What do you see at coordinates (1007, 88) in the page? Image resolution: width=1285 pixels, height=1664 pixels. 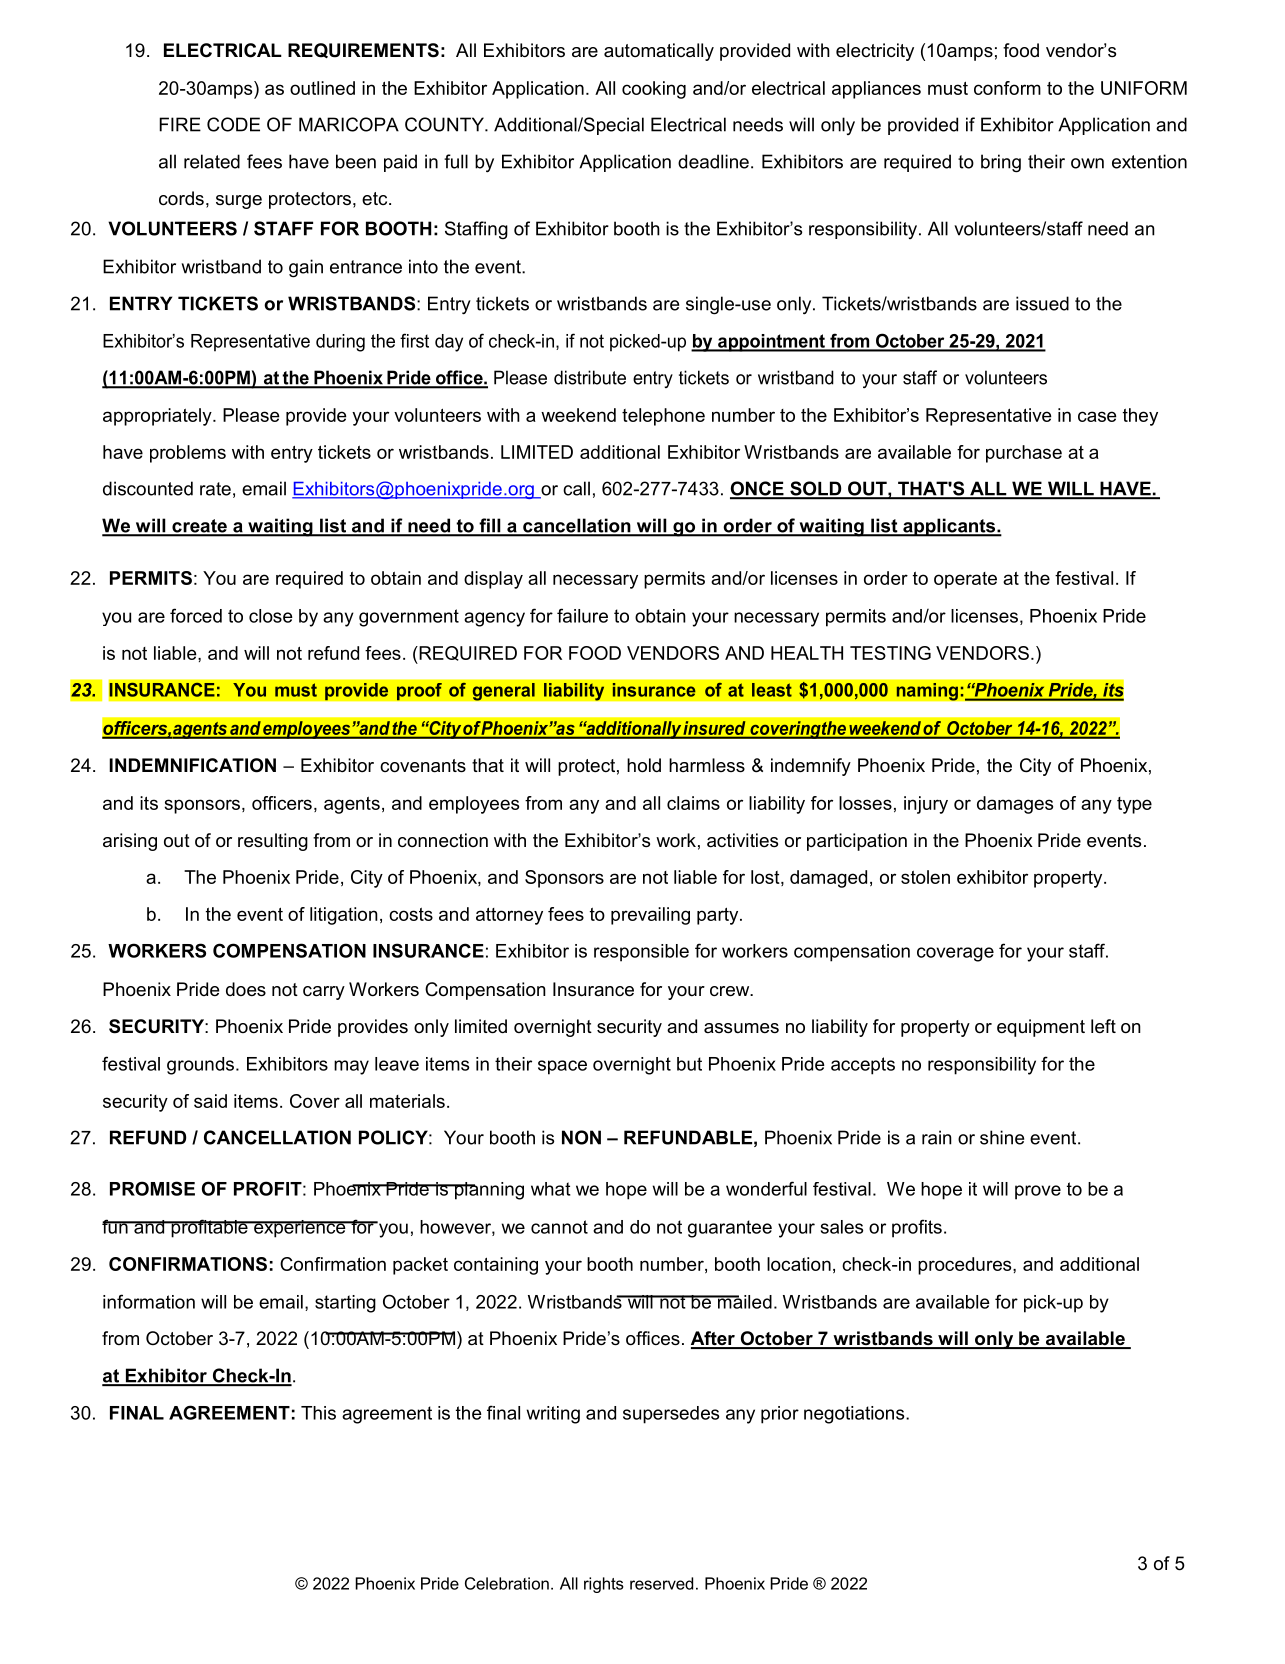 I see `conform` at bounding box center [1007, 88].
